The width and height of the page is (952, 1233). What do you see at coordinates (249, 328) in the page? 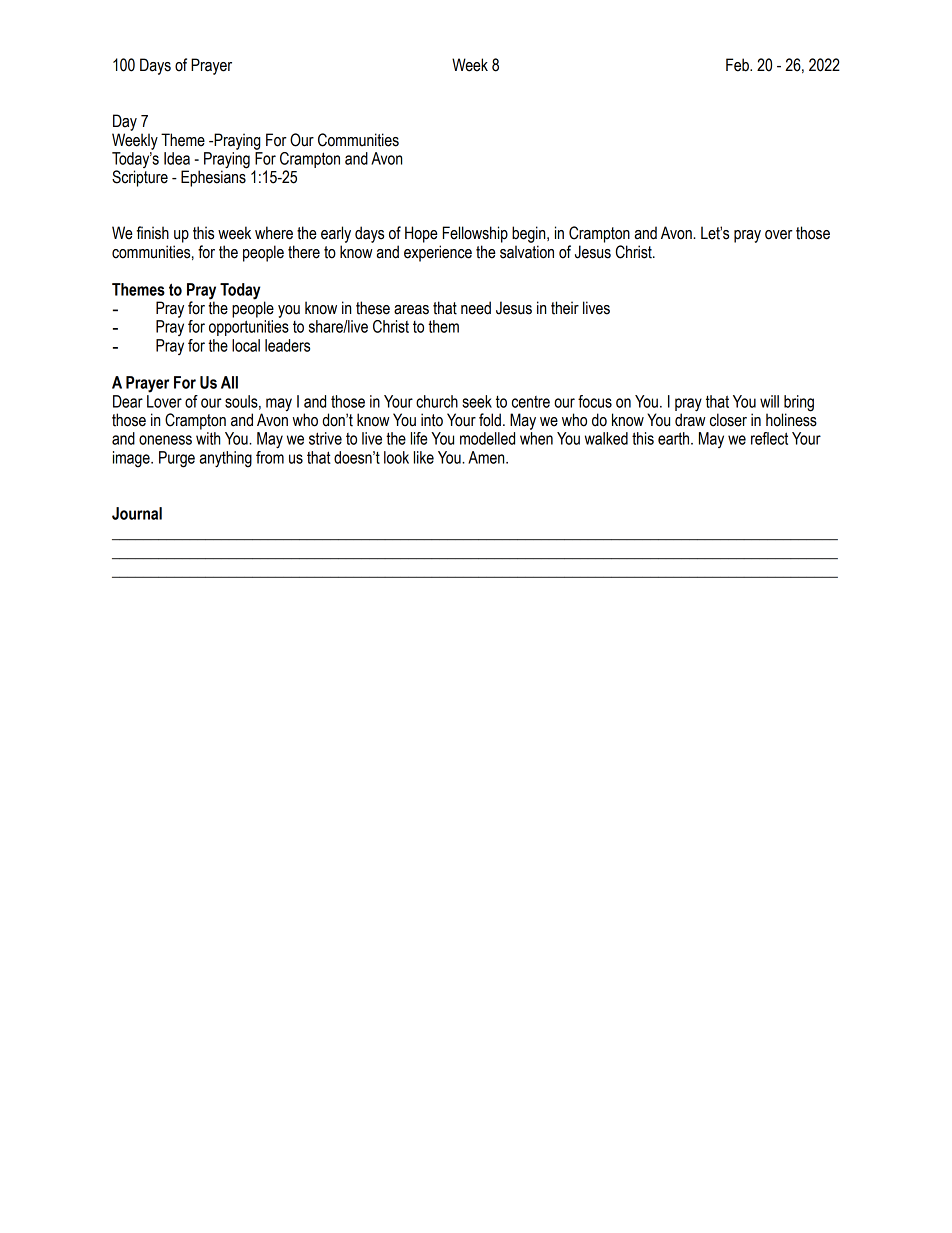
I see `opportunities` at bounding box center [249, 328].
